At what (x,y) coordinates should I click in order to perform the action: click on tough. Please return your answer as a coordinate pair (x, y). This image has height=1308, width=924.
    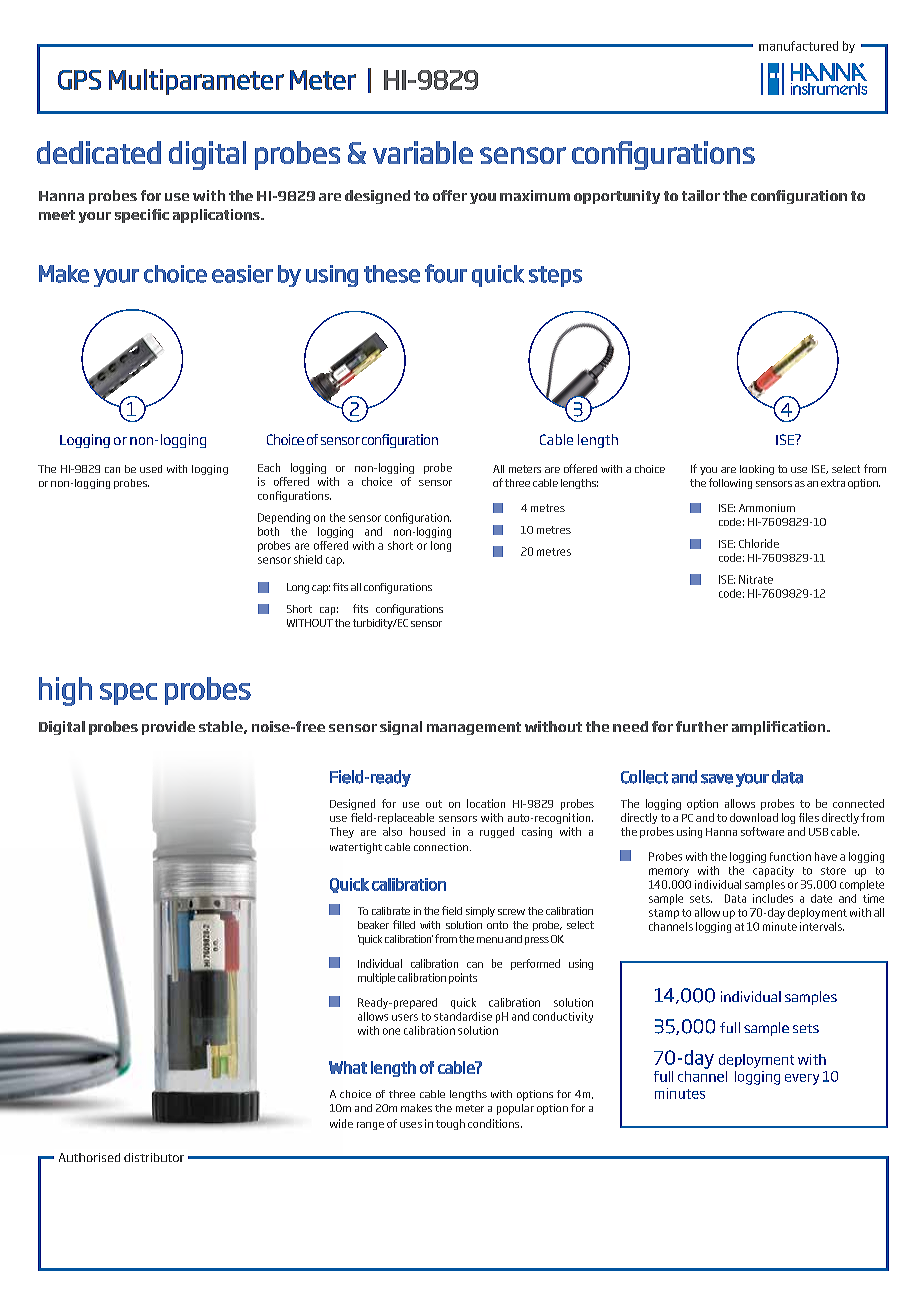
    Looking at the image, I should click on (450, 1124).
